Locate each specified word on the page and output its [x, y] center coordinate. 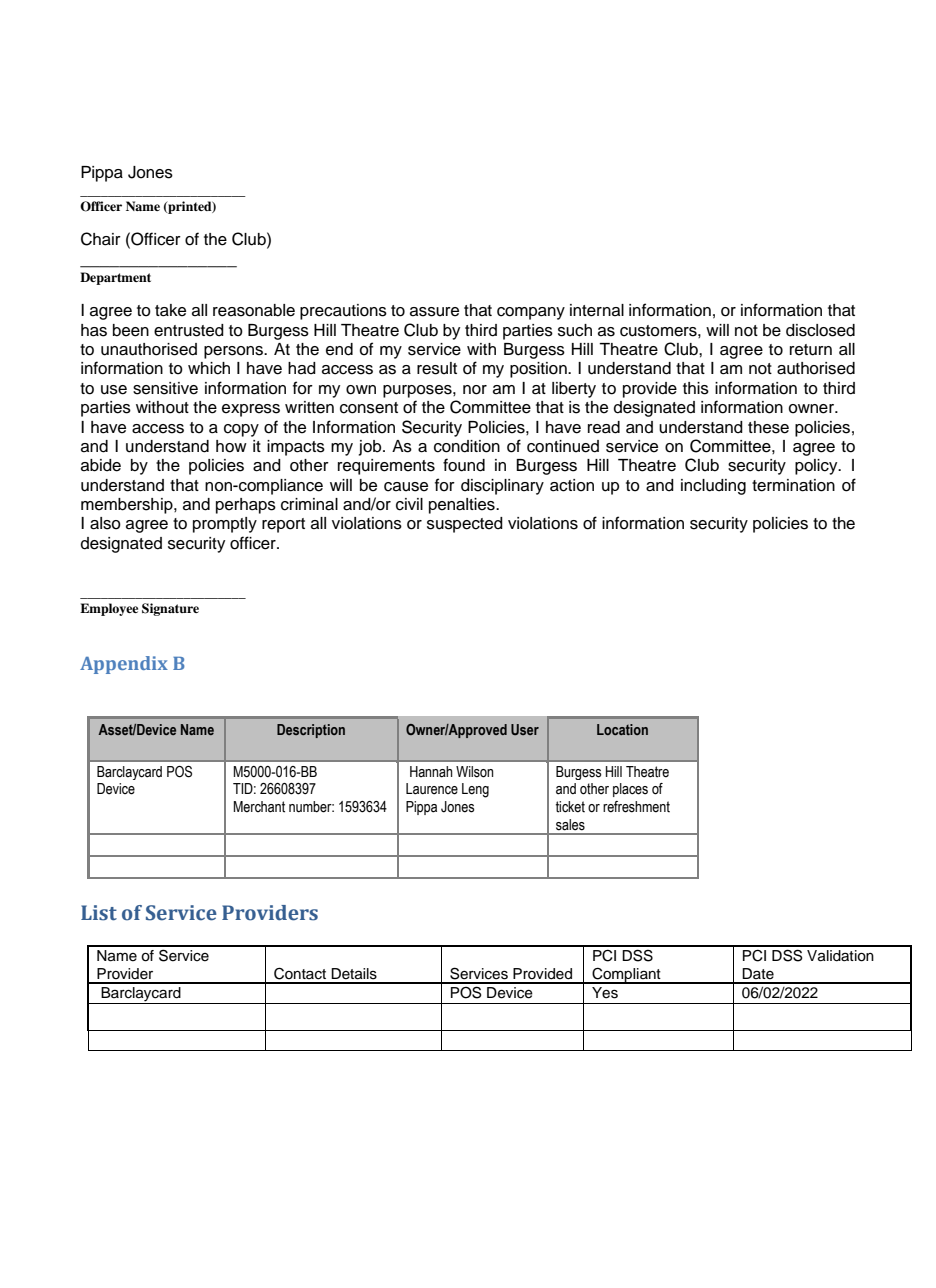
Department [115, 278]
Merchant [259, 807]
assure [434, 312]
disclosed [820, 330]
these [768, 427]
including [713, 487]
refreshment [636, 807]
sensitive [165, 388]
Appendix [124, 665]
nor [475, 390]
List [99, 913]
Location [622, 729]
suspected [465, 525]
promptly [225, 525]
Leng [475, 790]
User [525, 729]
